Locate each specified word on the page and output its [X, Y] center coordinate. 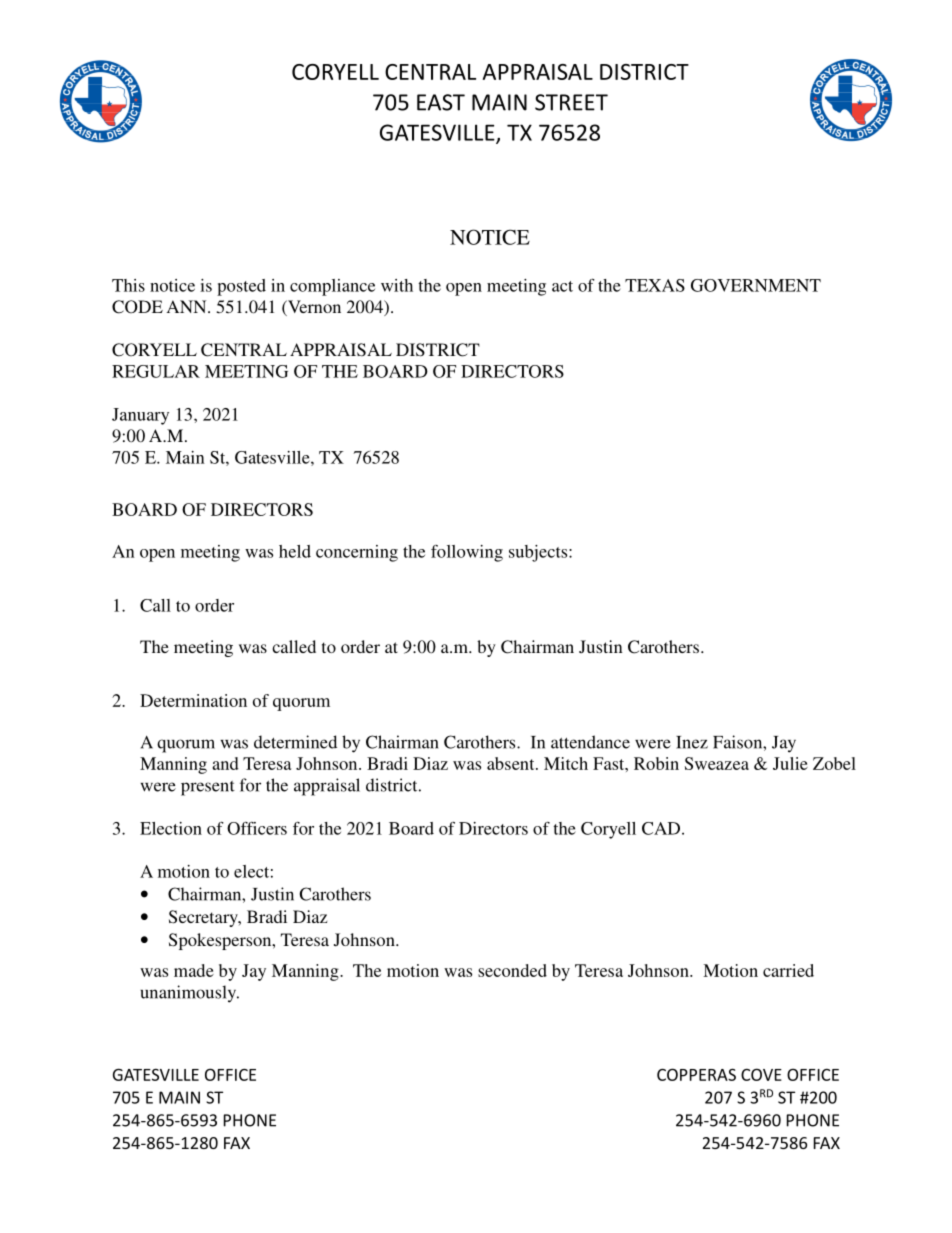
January [140, 416]
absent [512, 763]
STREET [571, 102]
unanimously [189, 994]
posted [241, 287]
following [467, 553]
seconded [512, 970]
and [225, 763]
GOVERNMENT [756, 285]
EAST [441, 102]
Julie [790, 763]
